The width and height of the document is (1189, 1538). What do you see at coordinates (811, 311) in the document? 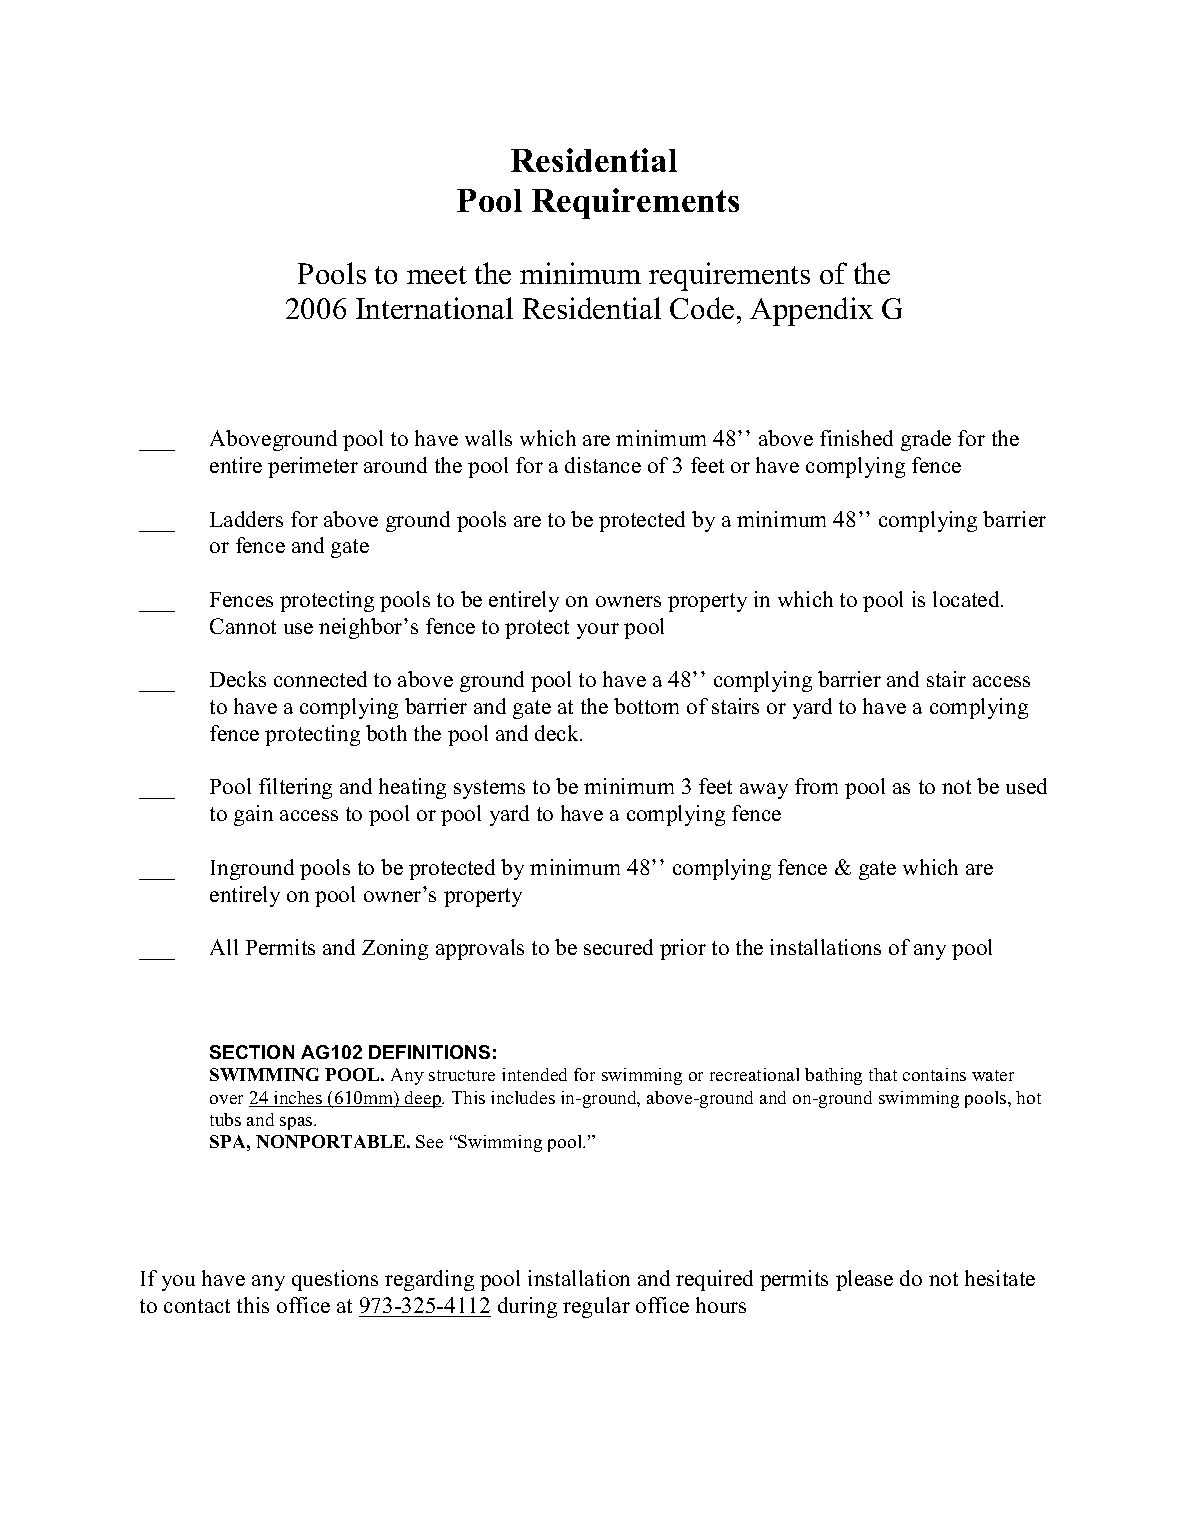
I see `Appendix` at bounding box center [811, 311].
